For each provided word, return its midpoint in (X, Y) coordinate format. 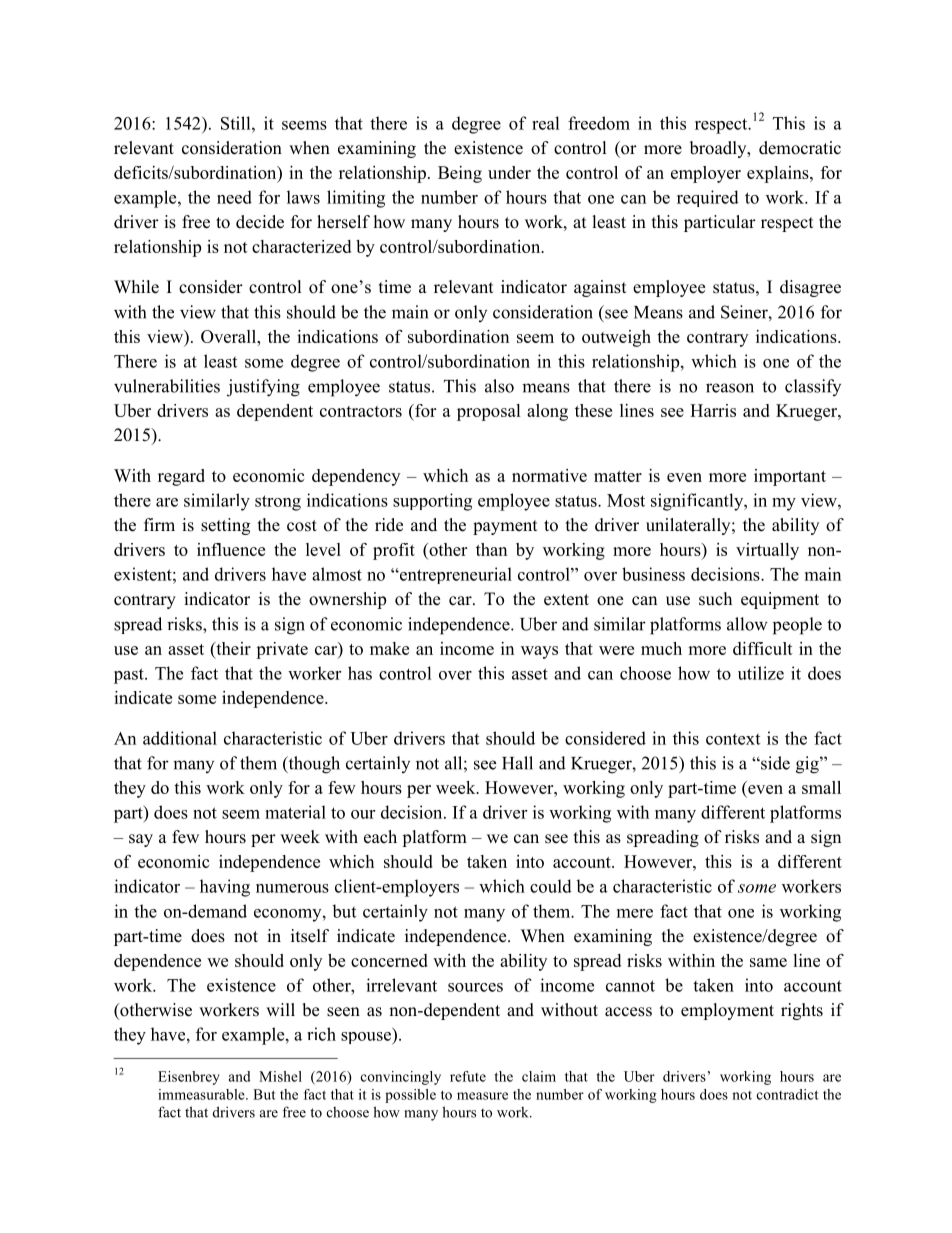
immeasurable (202, 1094)
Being (460, 174)
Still (237, 123)
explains (779, 174)
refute (468, 1076)
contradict (788, 1094)
